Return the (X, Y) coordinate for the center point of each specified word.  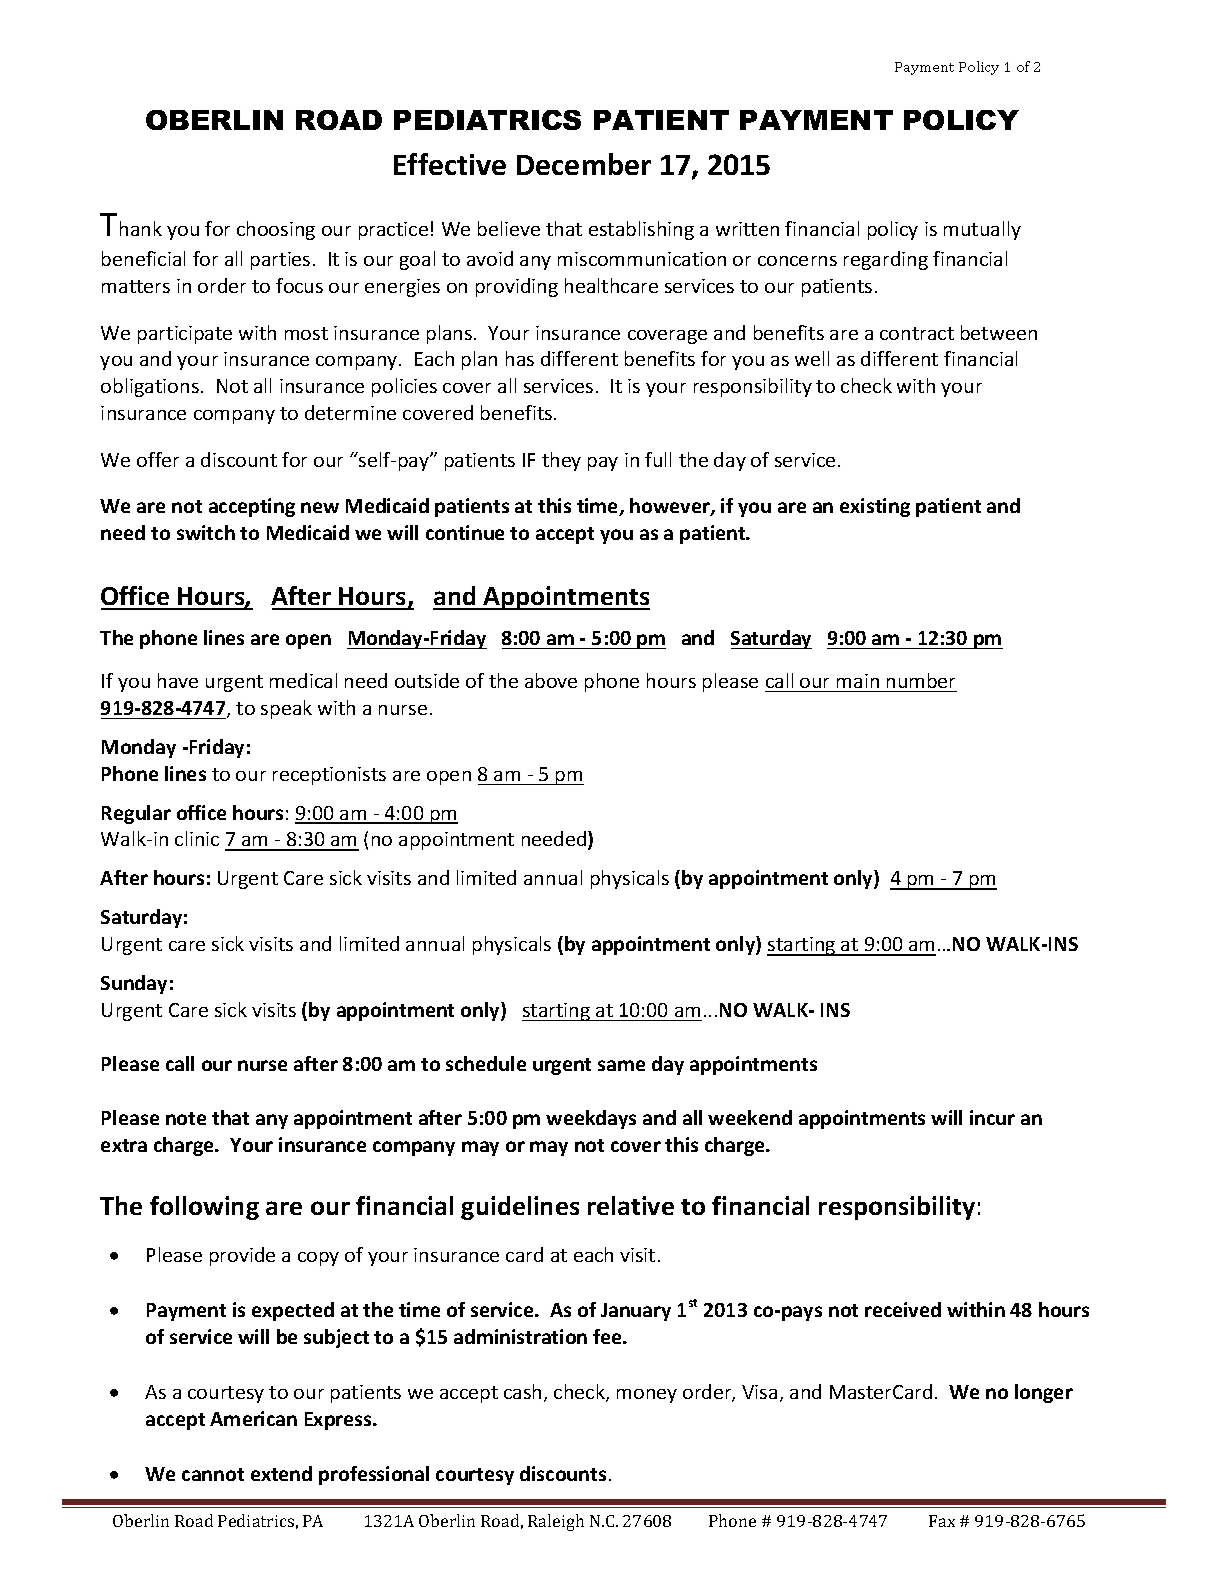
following (204, 1208)
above (551, 680)
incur (992, 1117)
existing (875, 507)
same (621, 1065)
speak (286, 709)
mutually (982, 230)
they (561, 461)
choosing (276, 230)
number (921, 680)
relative (631, 1205)
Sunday (134, 984)
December (584, 164)
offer (158, 459)
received (903, 1309)
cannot (213, 1474)
